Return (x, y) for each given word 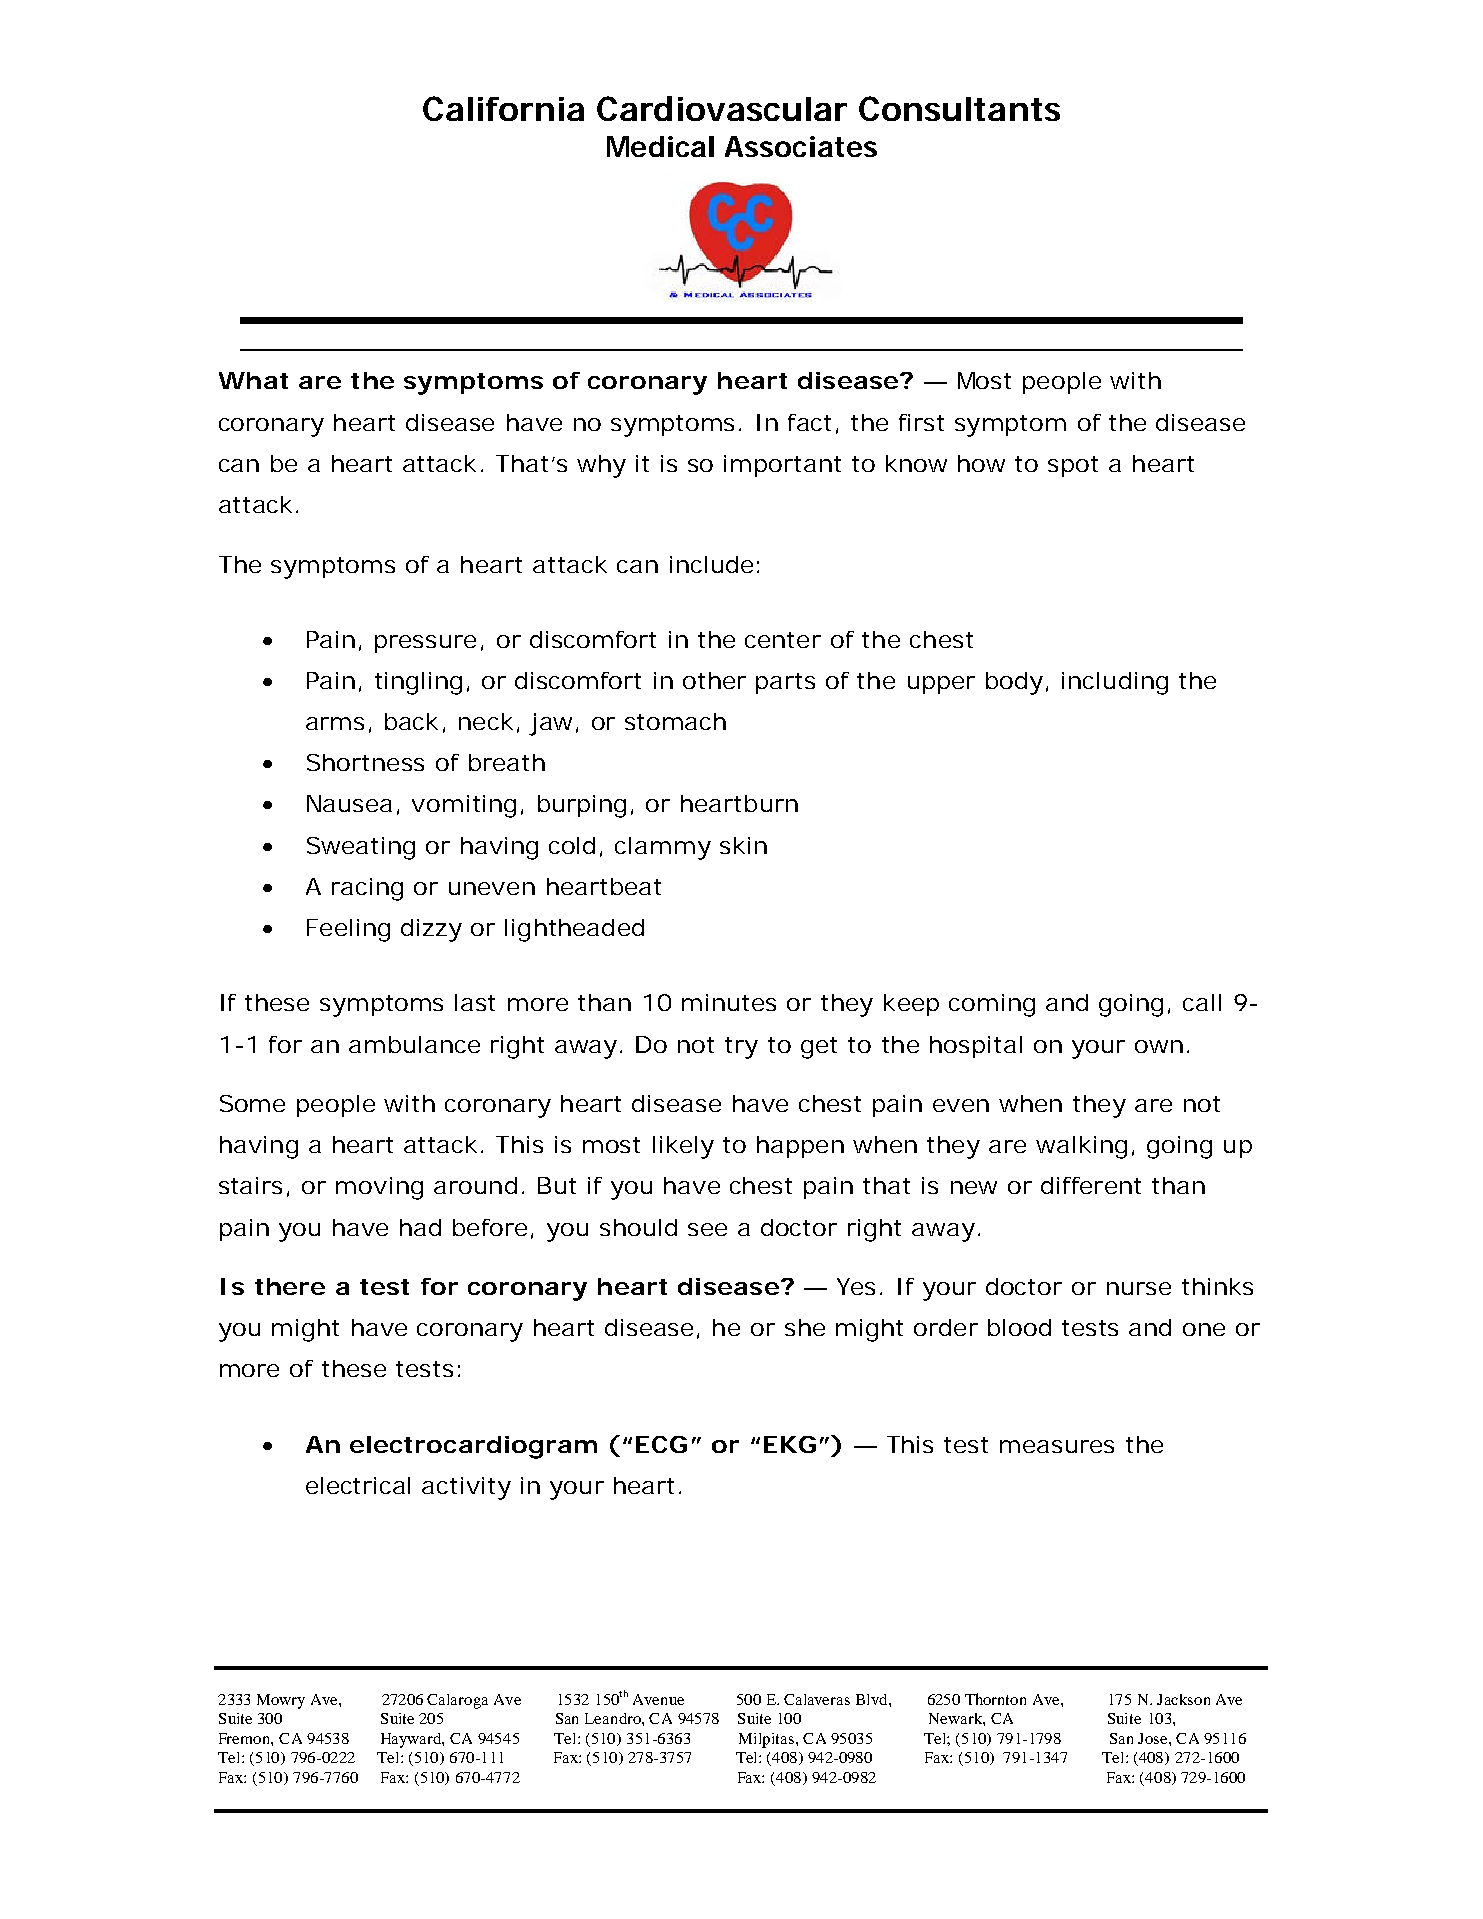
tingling (418, 683)
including (1115, 683)
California (503, 108)
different (1091, 1185)
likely (683, 1147)
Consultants (959, 108)
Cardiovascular (722, 108)
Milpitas (766, 1740)
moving (379, 1188)
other (714, 680)
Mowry (281, 1701)
